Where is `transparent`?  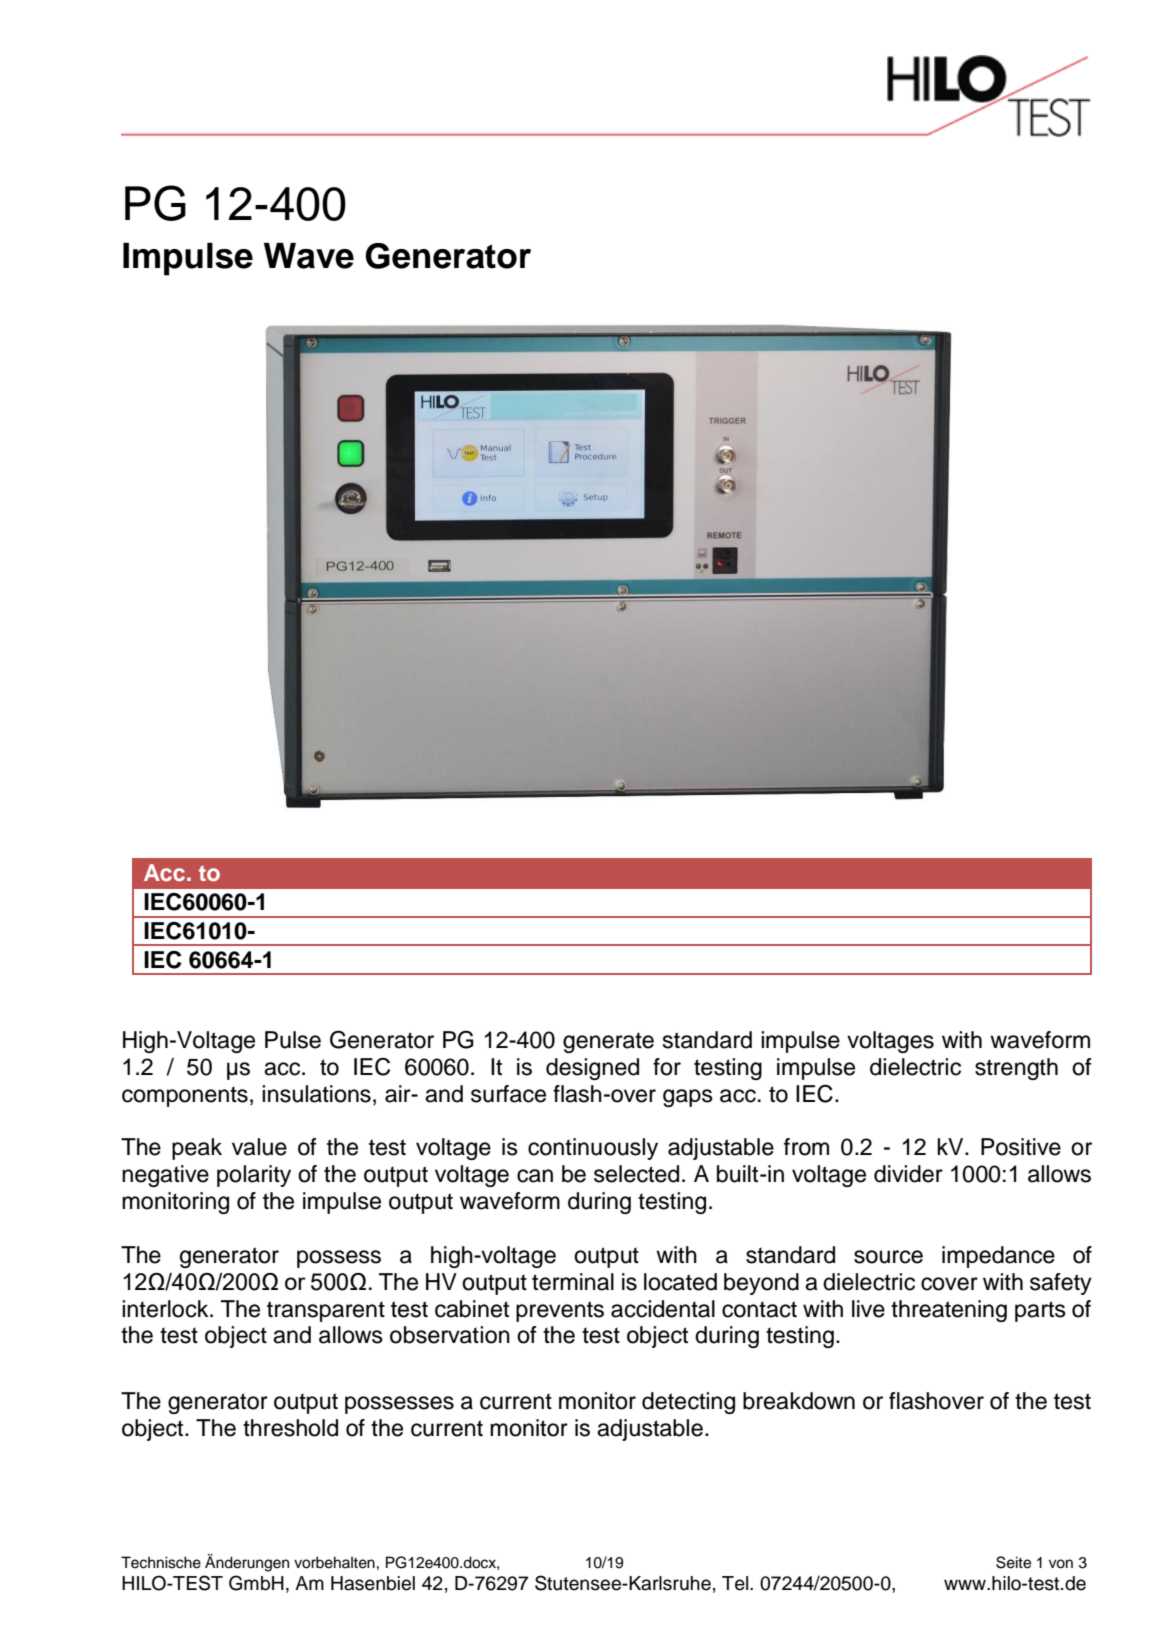
transparent is located at coordinates (326, 1311).
